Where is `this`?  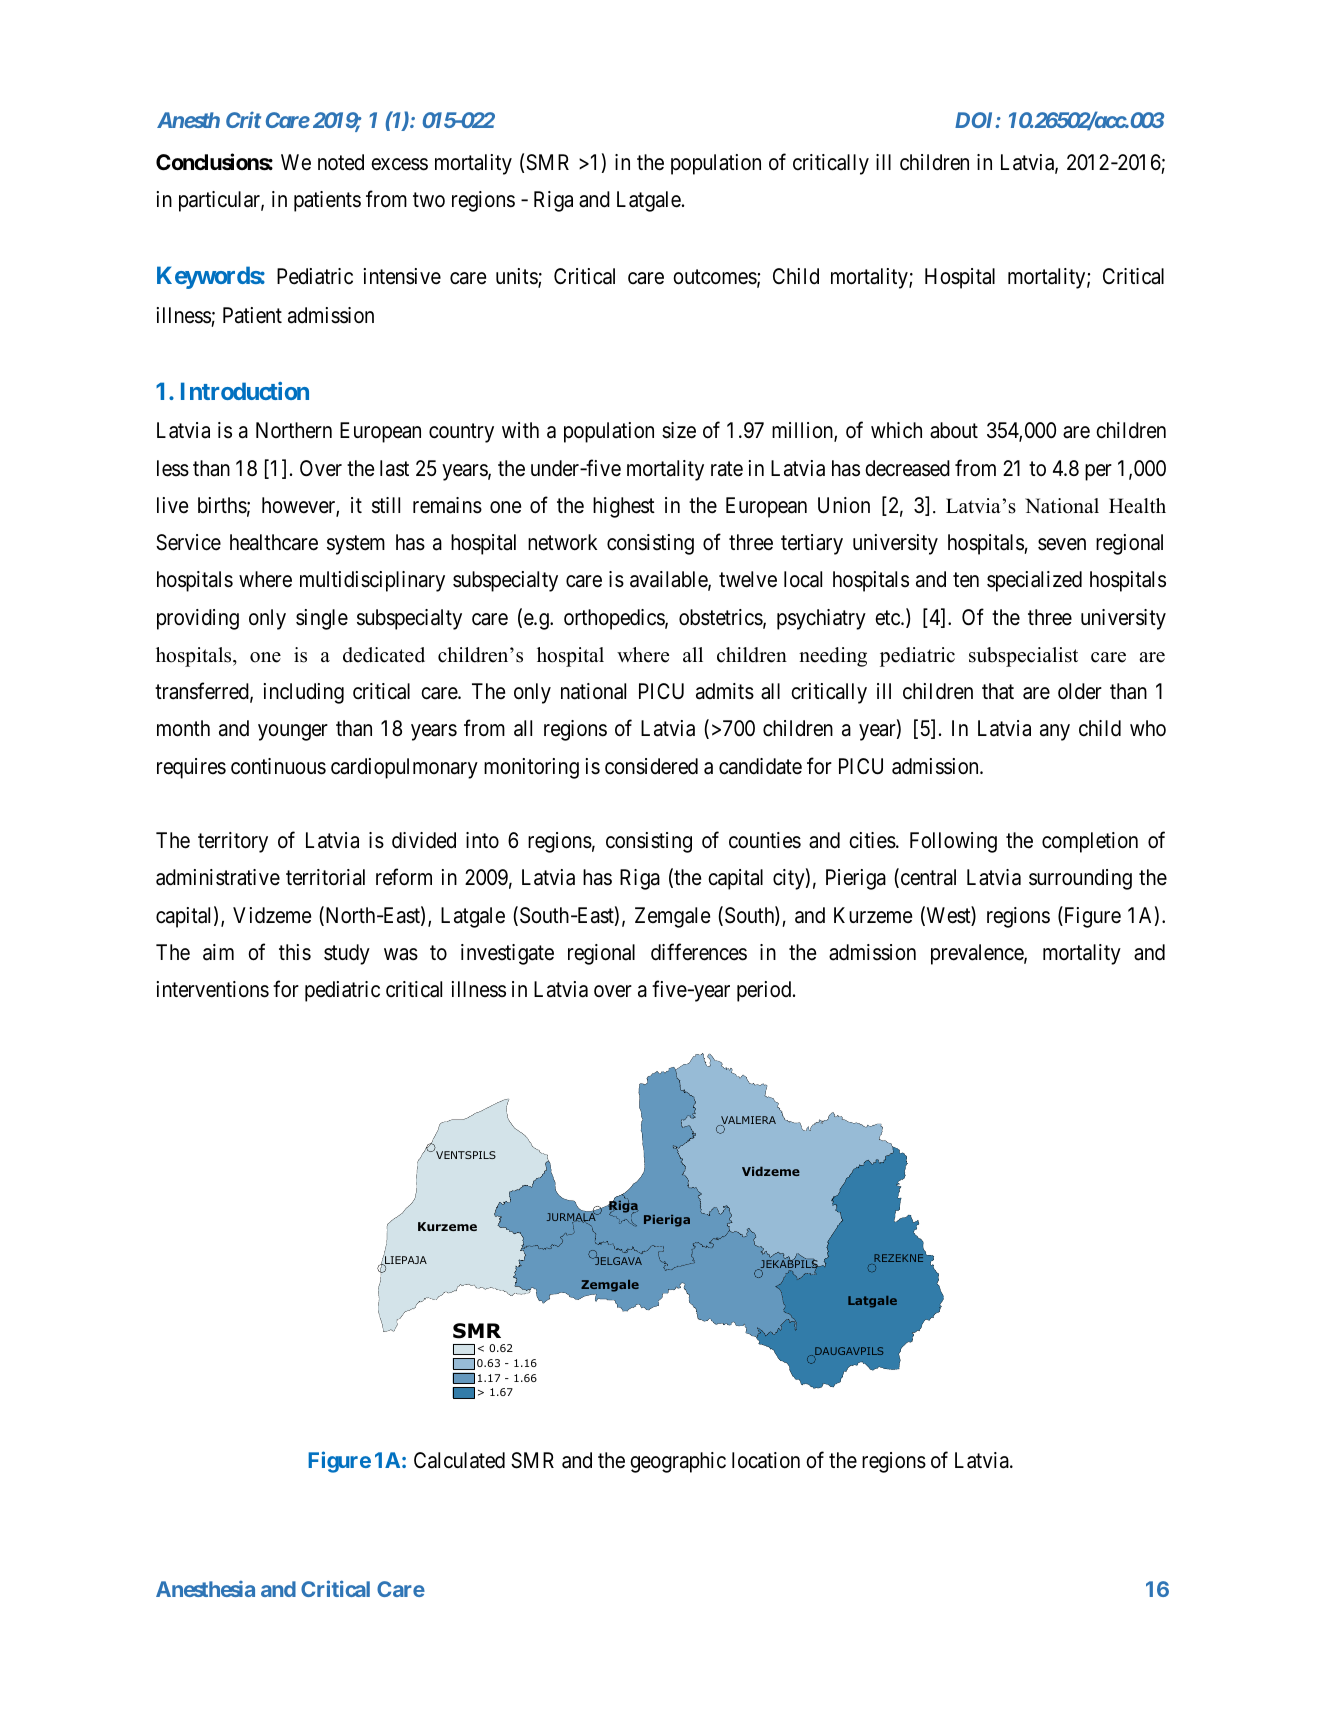 this is located at coordinates (295, 952).
